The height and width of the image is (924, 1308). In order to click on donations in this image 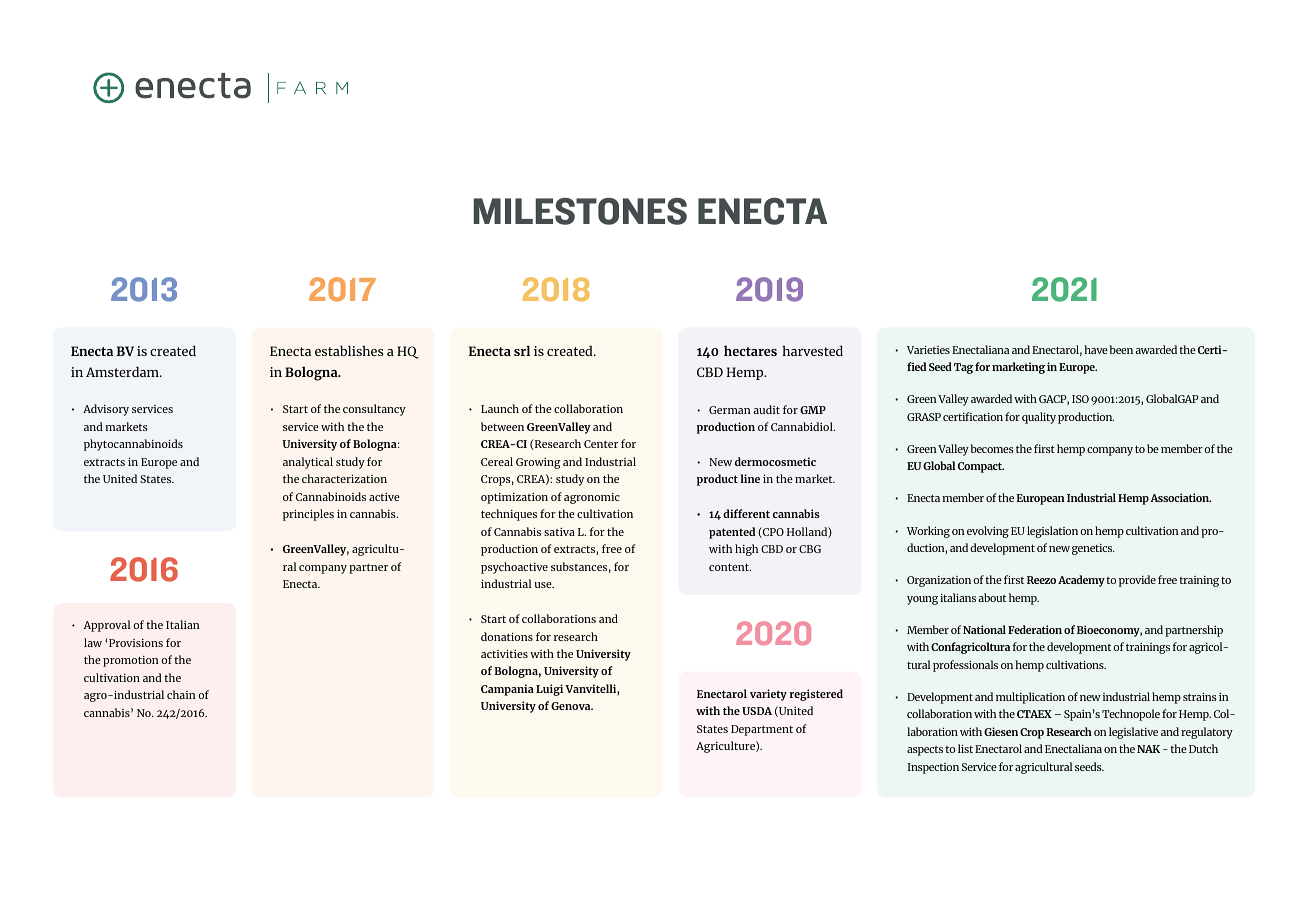, I will do `click(507, 636)`.
